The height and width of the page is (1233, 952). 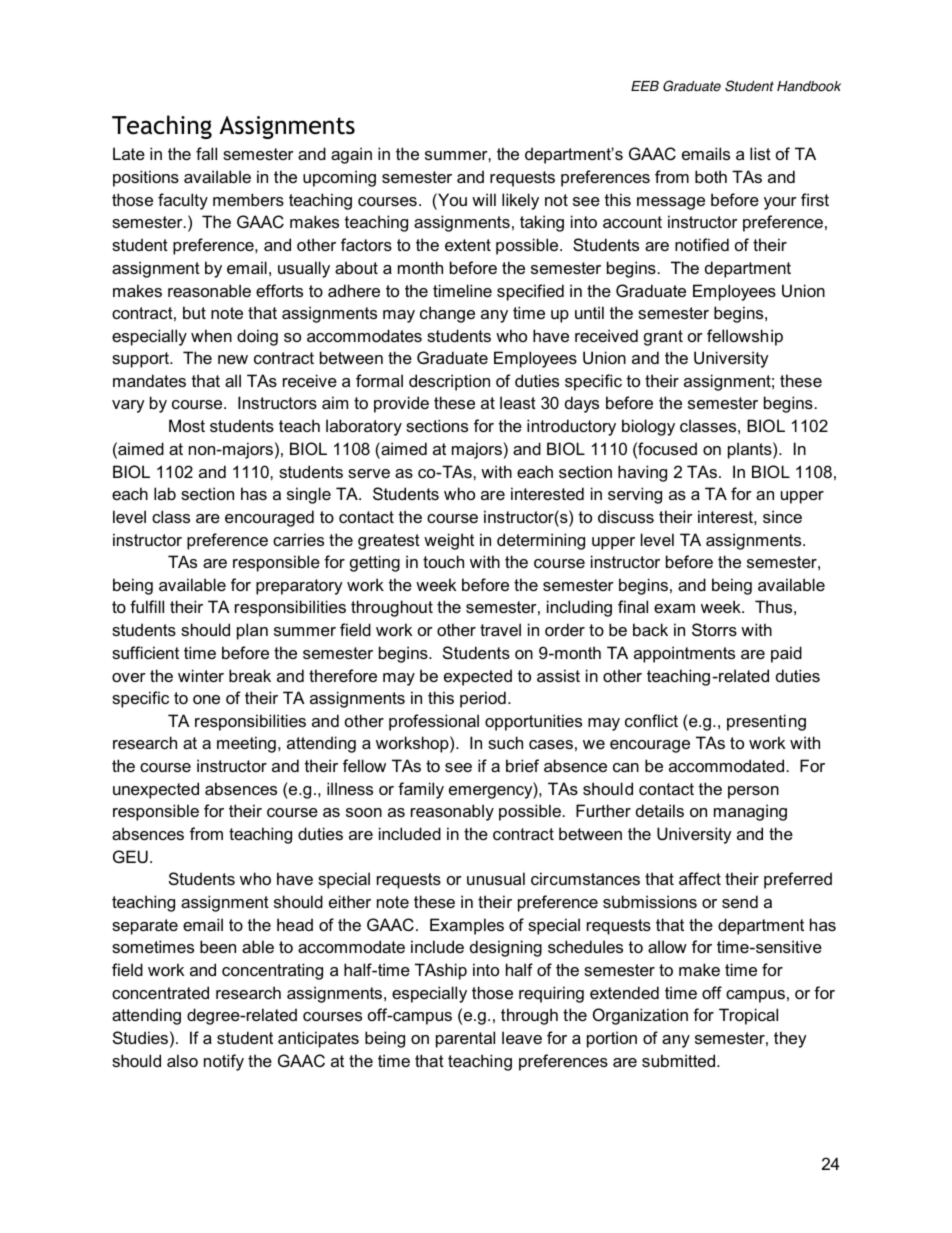 What do you see at coordinates (147, 606) in the page?
I see `fulfill` at bounding box center [147, 606].
